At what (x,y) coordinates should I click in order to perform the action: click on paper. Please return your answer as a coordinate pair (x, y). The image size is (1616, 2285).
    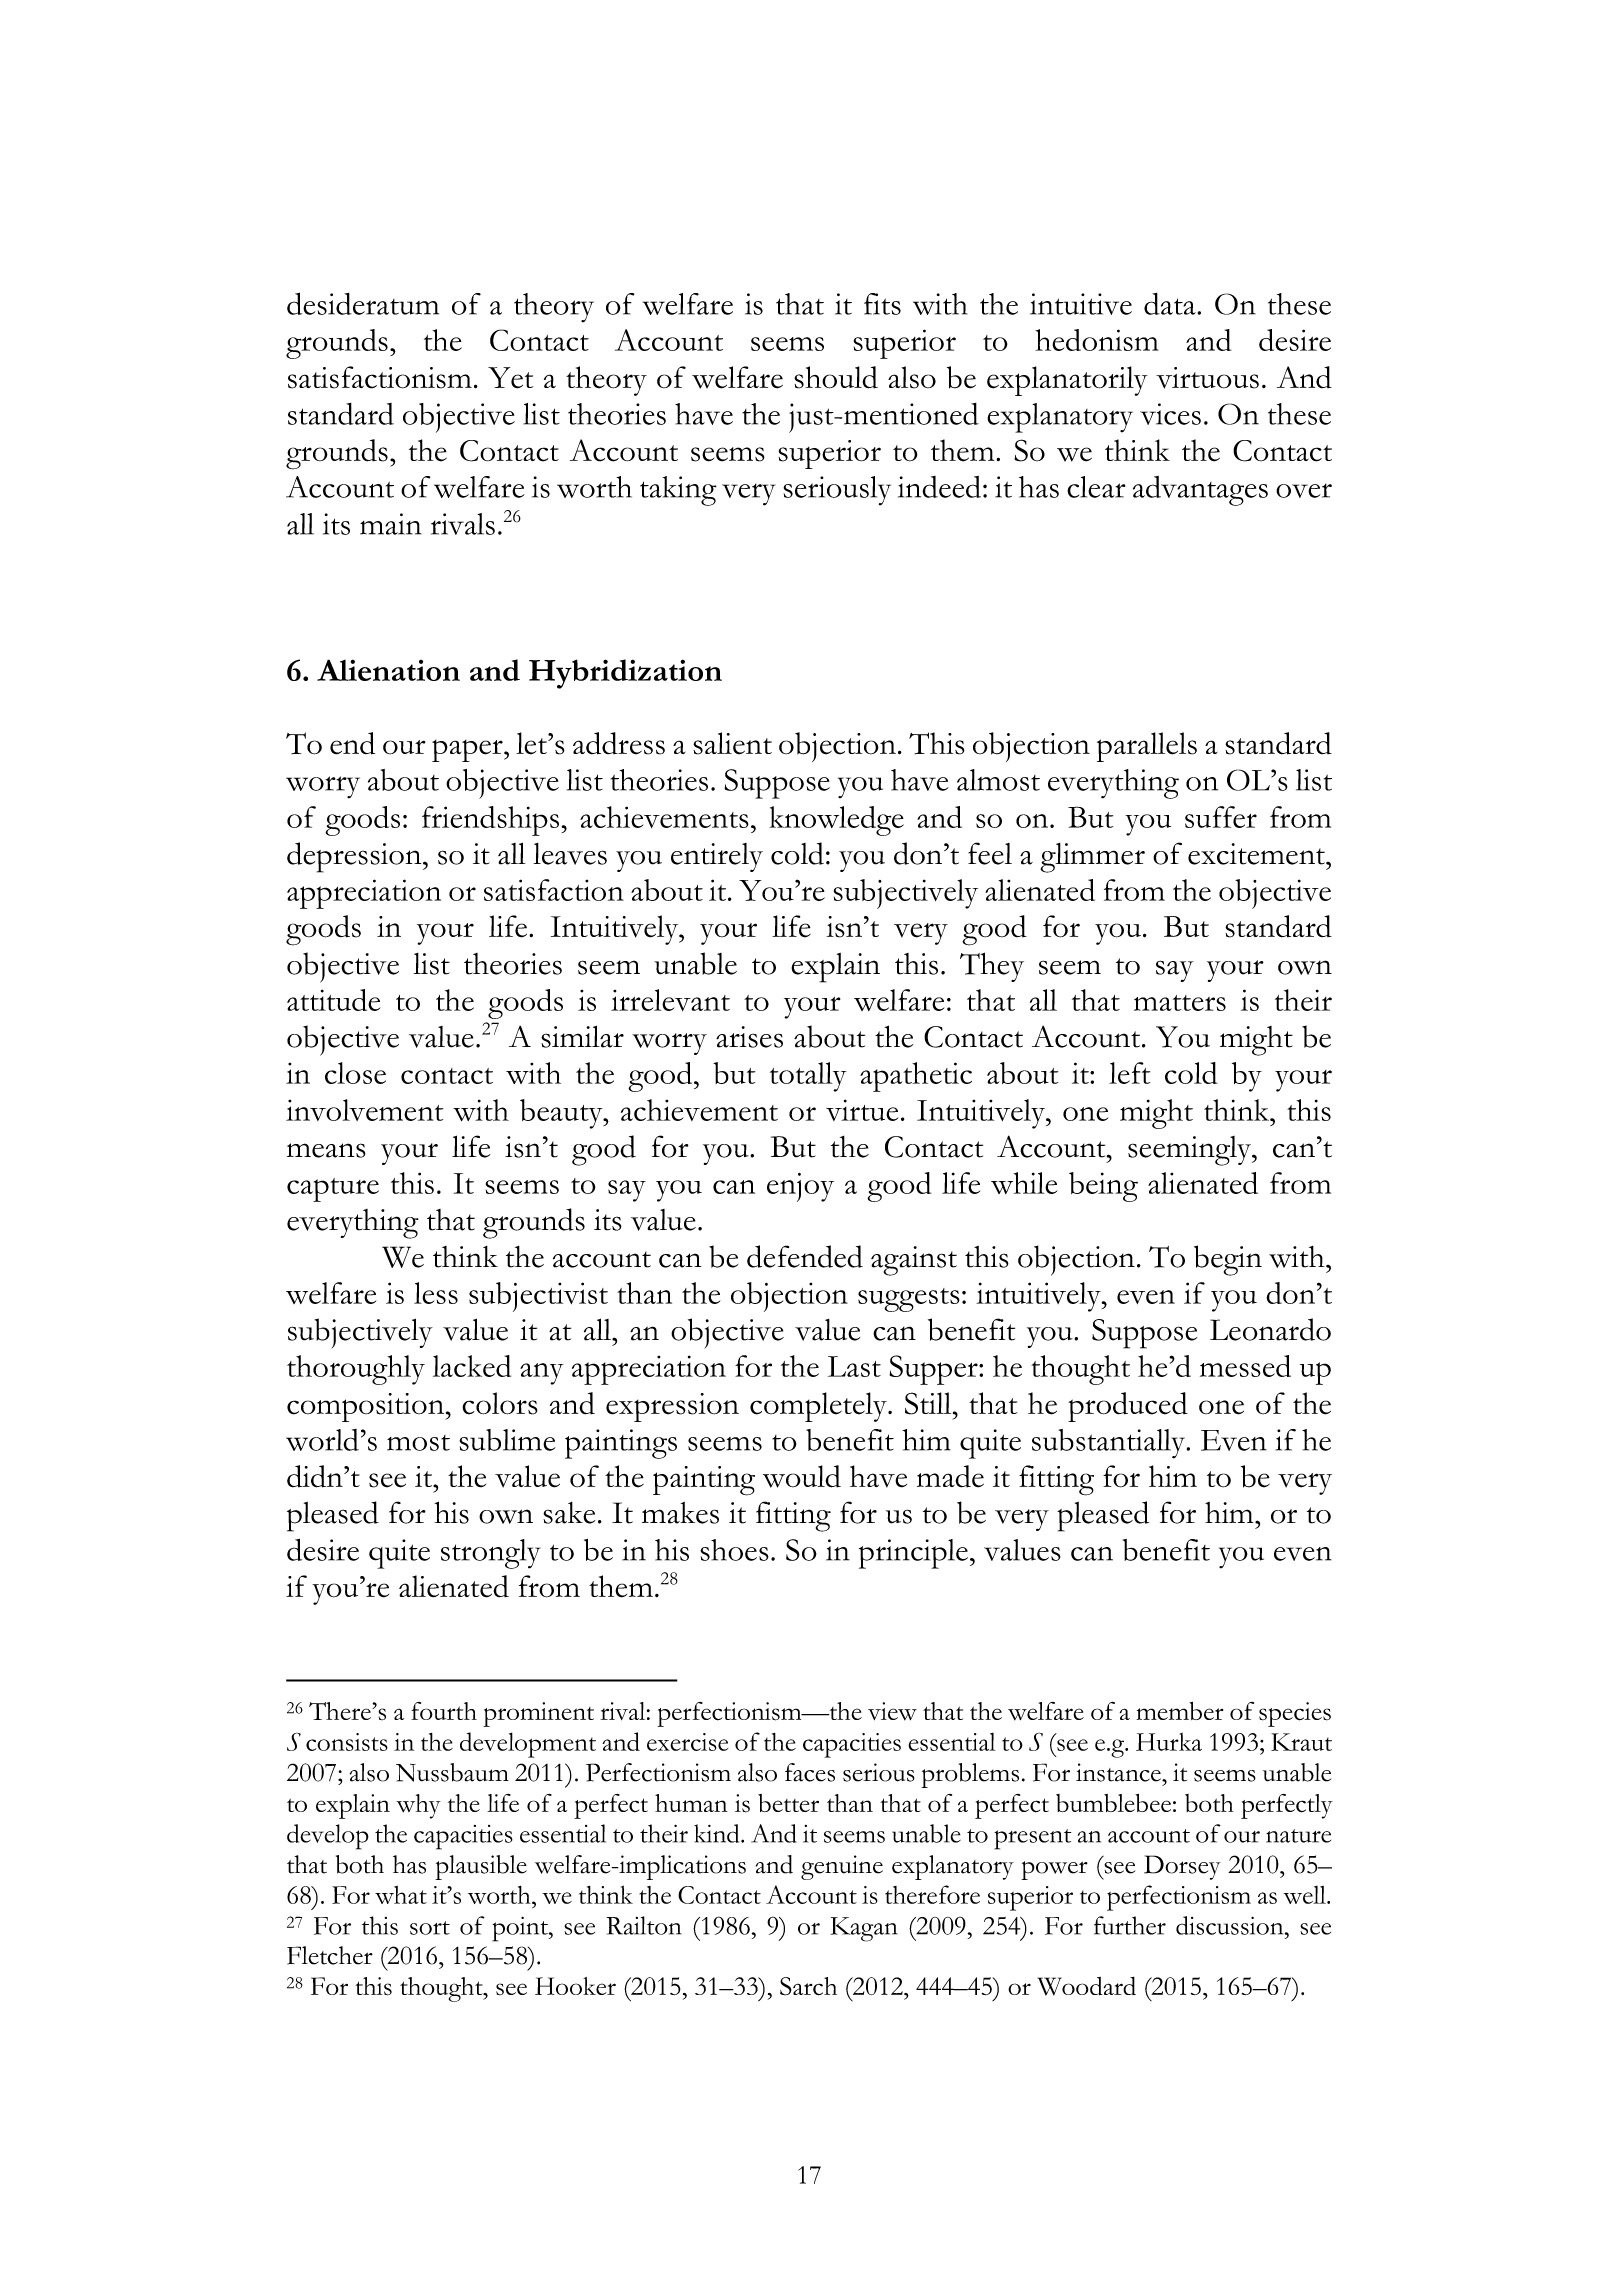
    Looking at the image, I should click on (468, 751).
